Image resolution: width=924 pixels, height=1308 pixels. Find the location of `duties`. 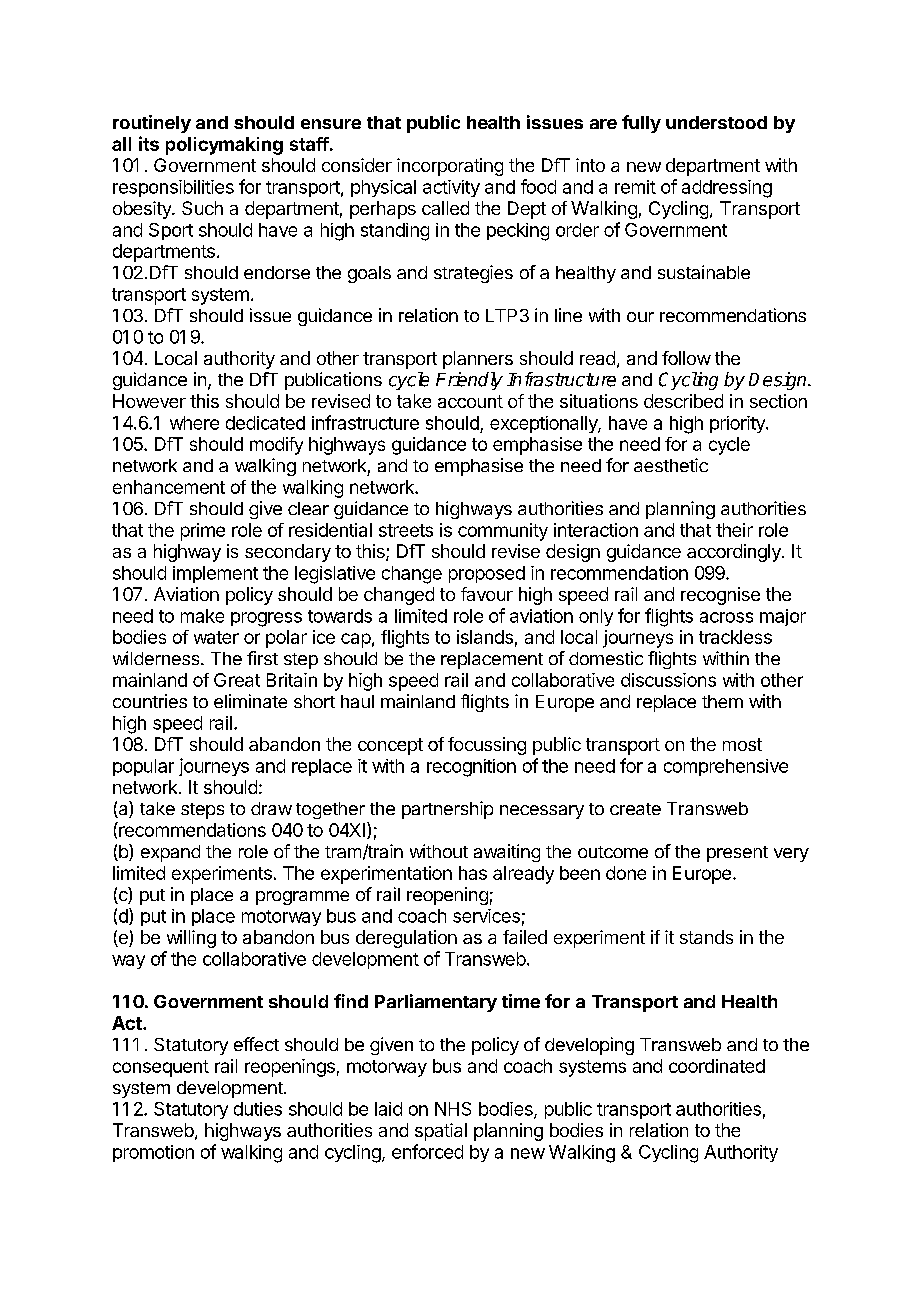

duties is located at coordinates (258, 1109).
